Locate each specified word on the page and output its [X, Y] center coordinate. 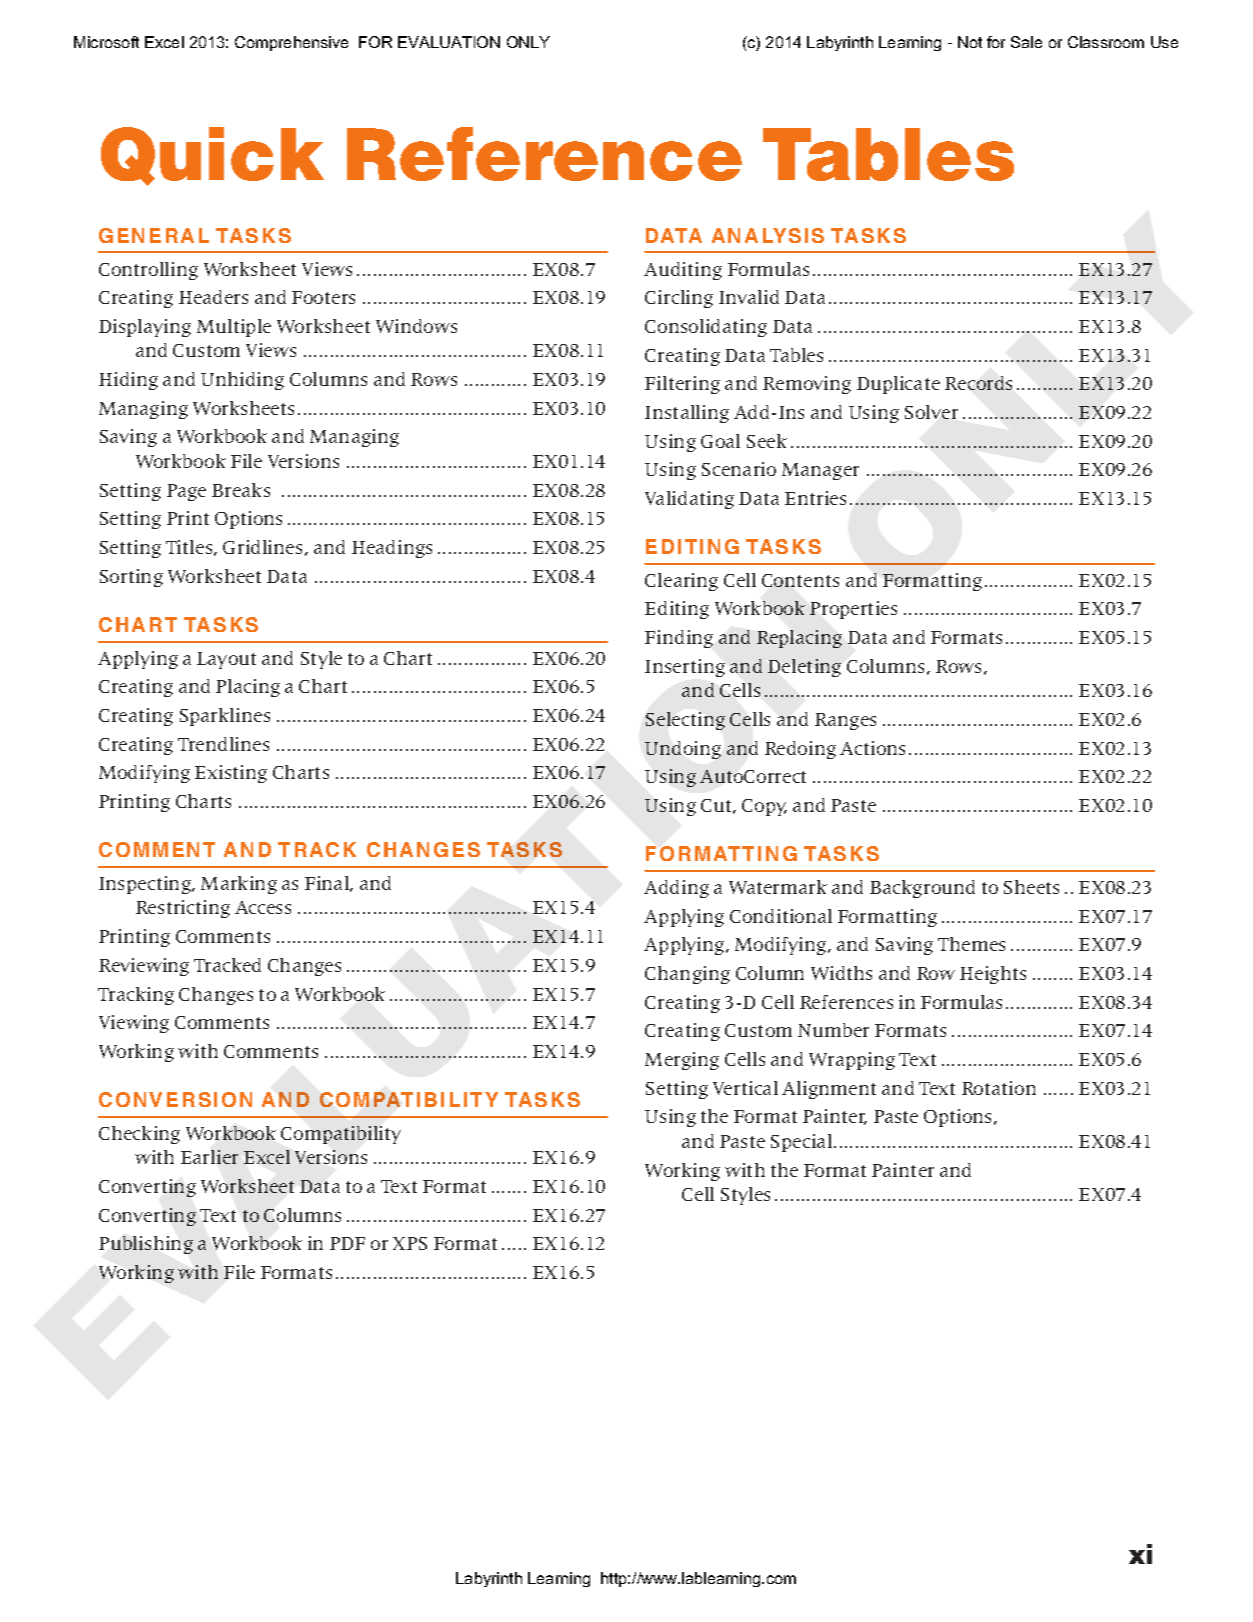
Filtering [682, 385]
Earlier [209, 1157]
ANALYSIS [768, 235]
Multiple [234, 328]
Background [922, 889]
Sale [1026, 42]
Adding [676, 889]
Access [263, 907]
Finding [679, 639]
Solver [931, 412]
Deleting [804, 668]
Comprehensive [291, 43]
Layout [226, 660]
